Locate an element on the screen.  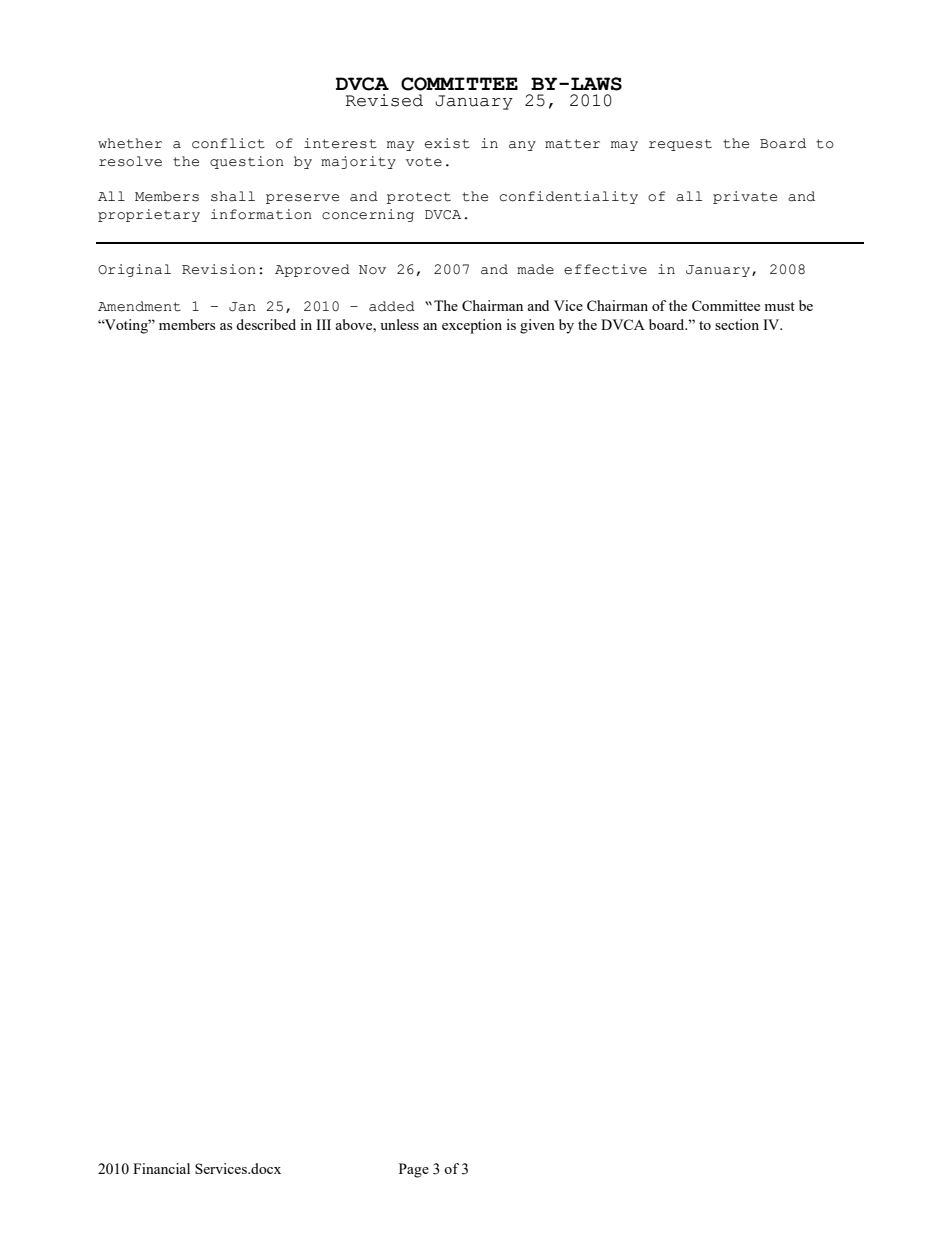
Page is located at coordinates (414, 1170).
